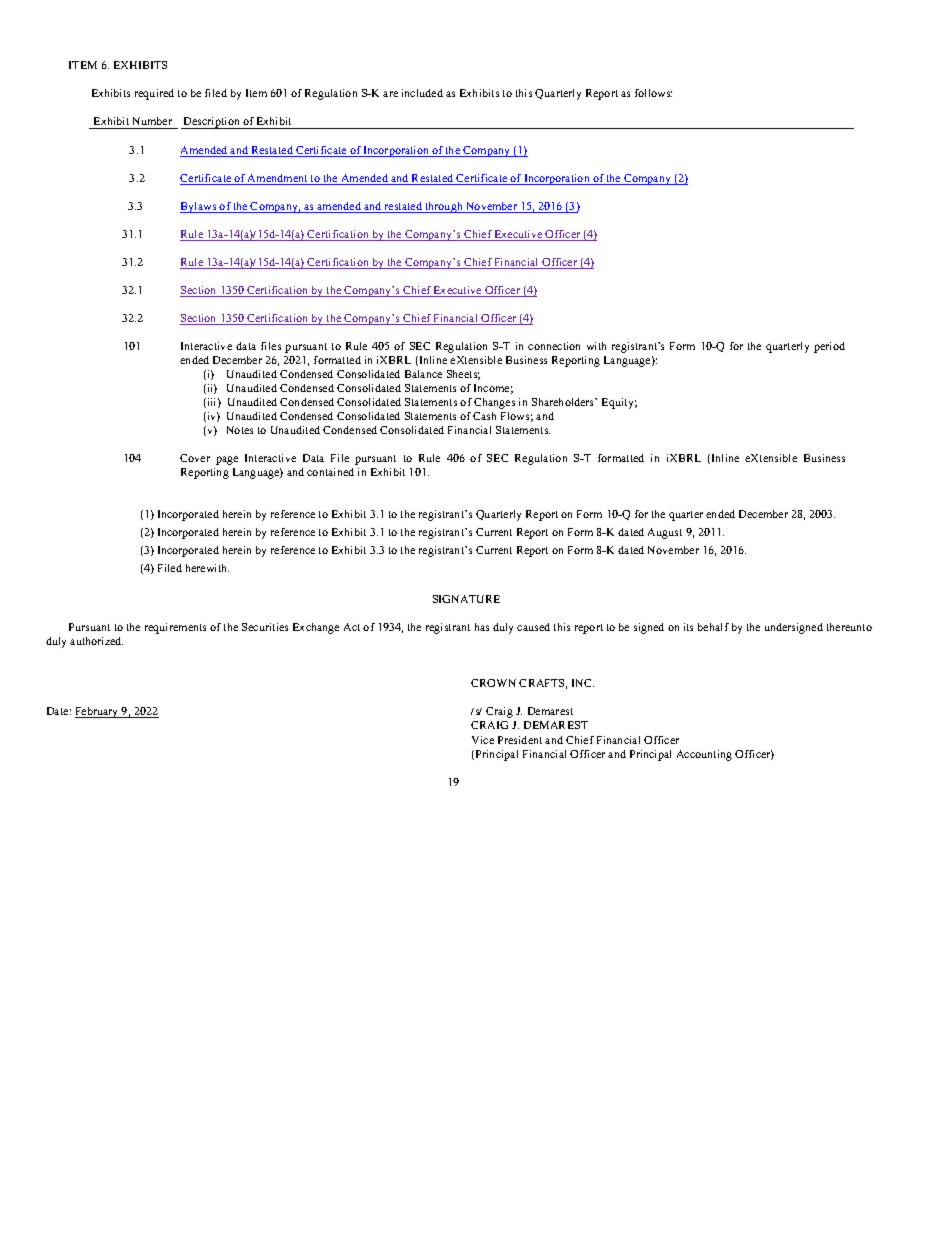  Describe the element at coordinates (483, 740) in the screenshot. I see `Vice` at that location.
